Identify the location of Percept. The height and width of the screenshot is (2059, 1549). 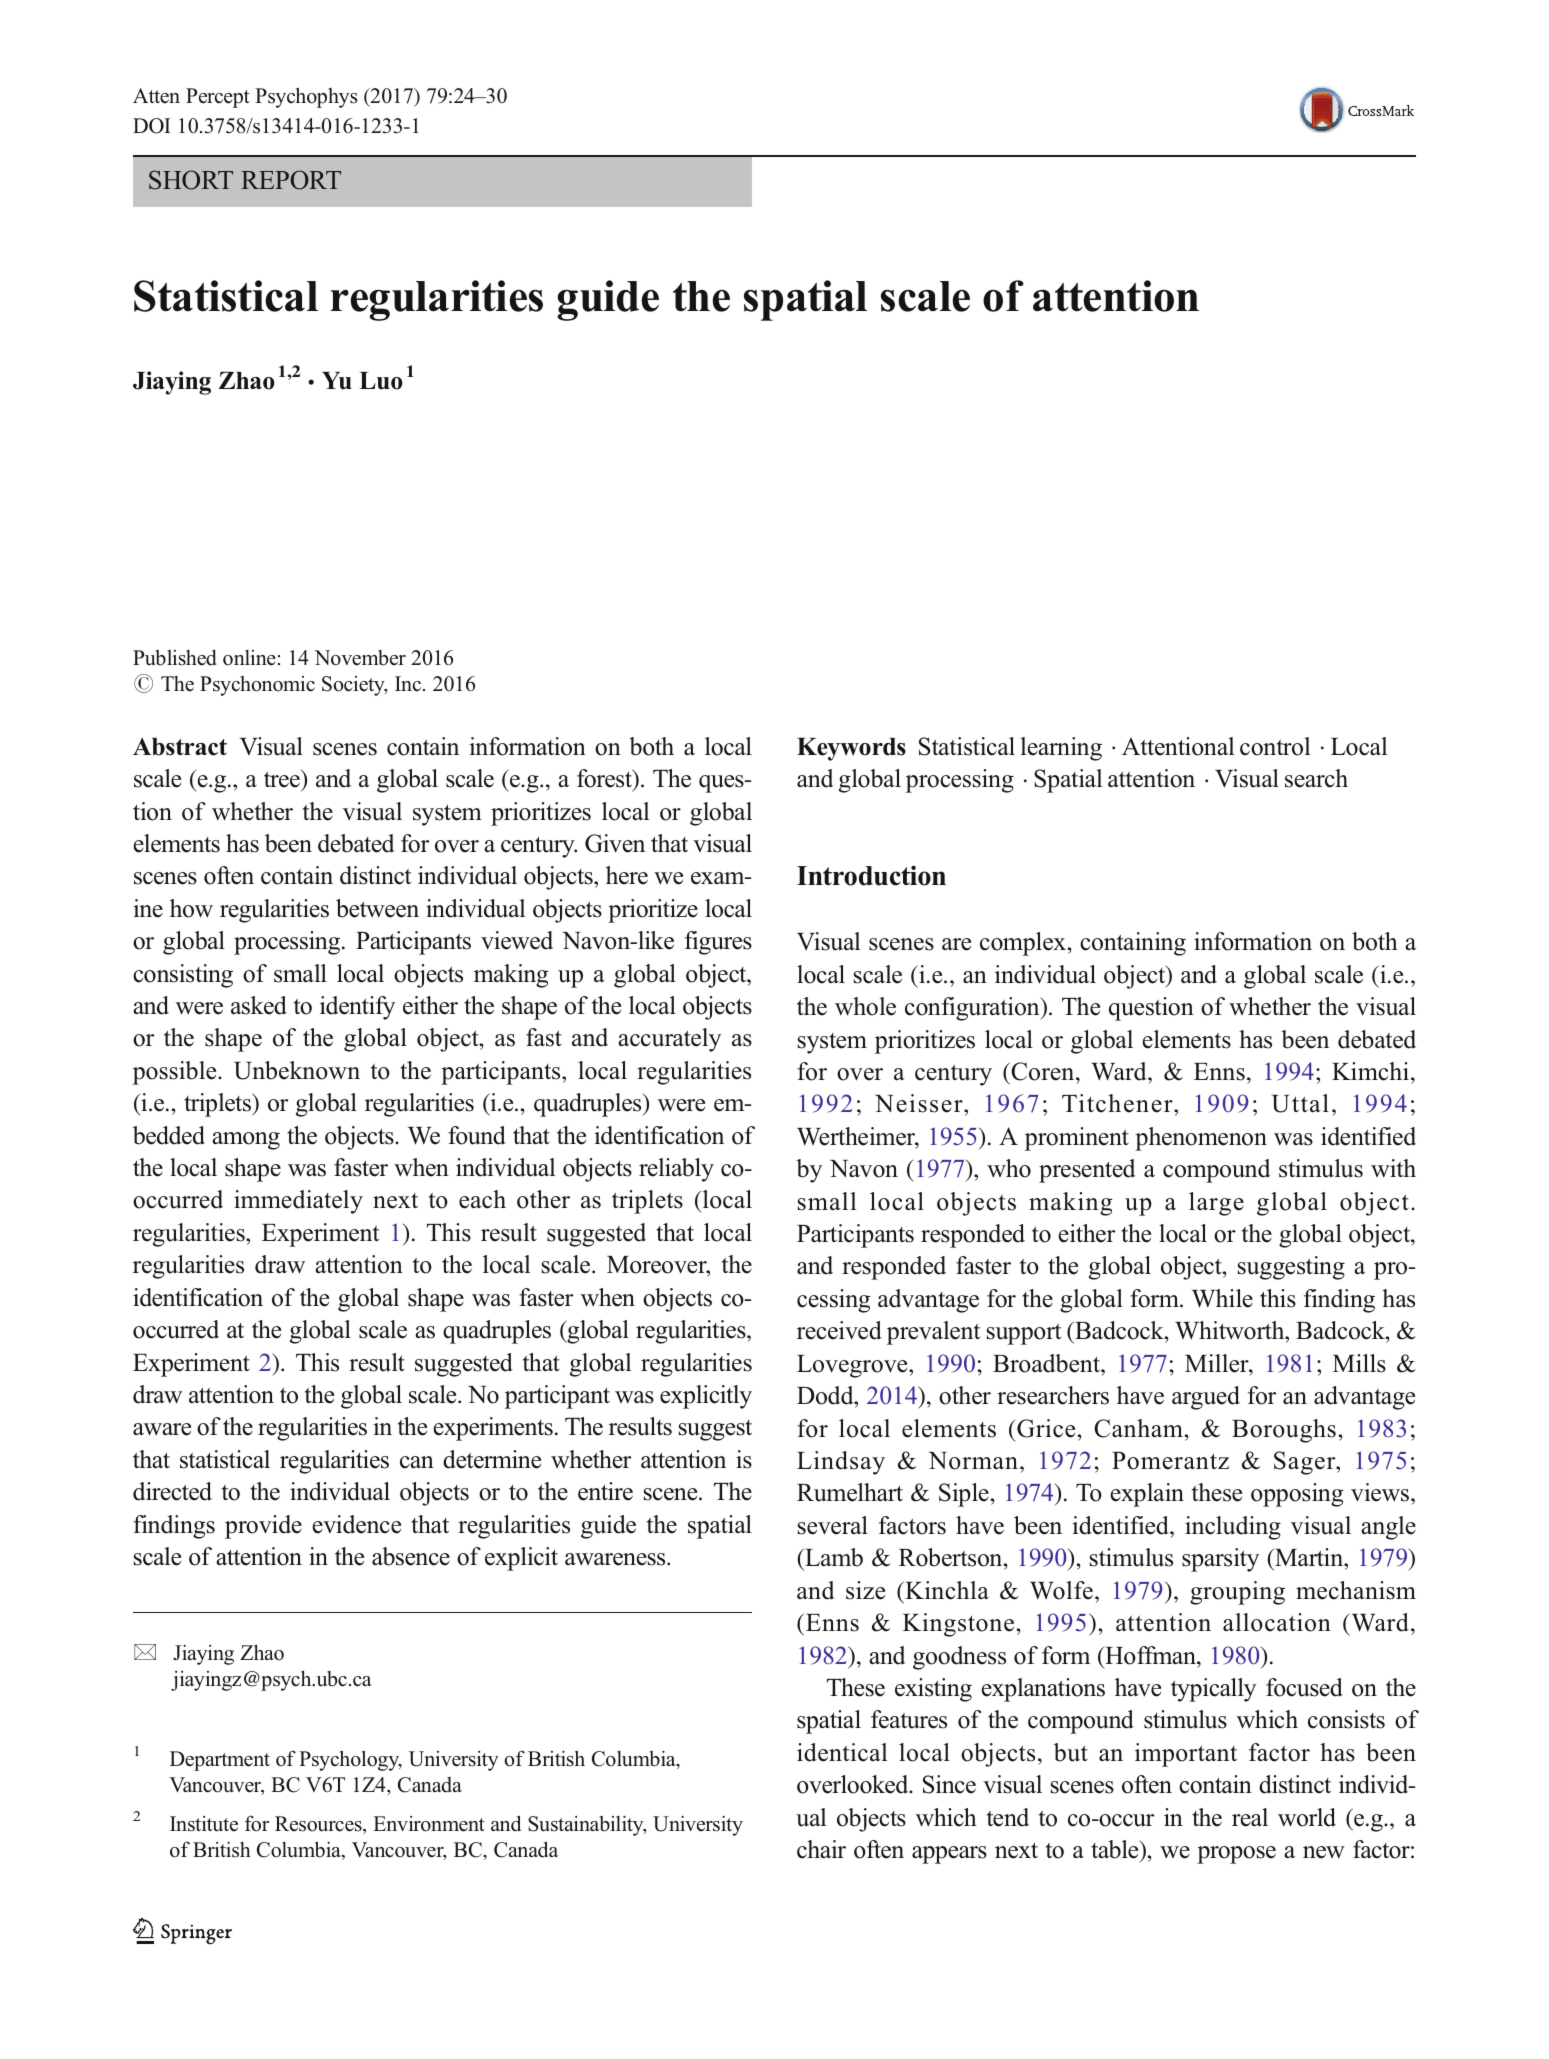
(218, 98).
